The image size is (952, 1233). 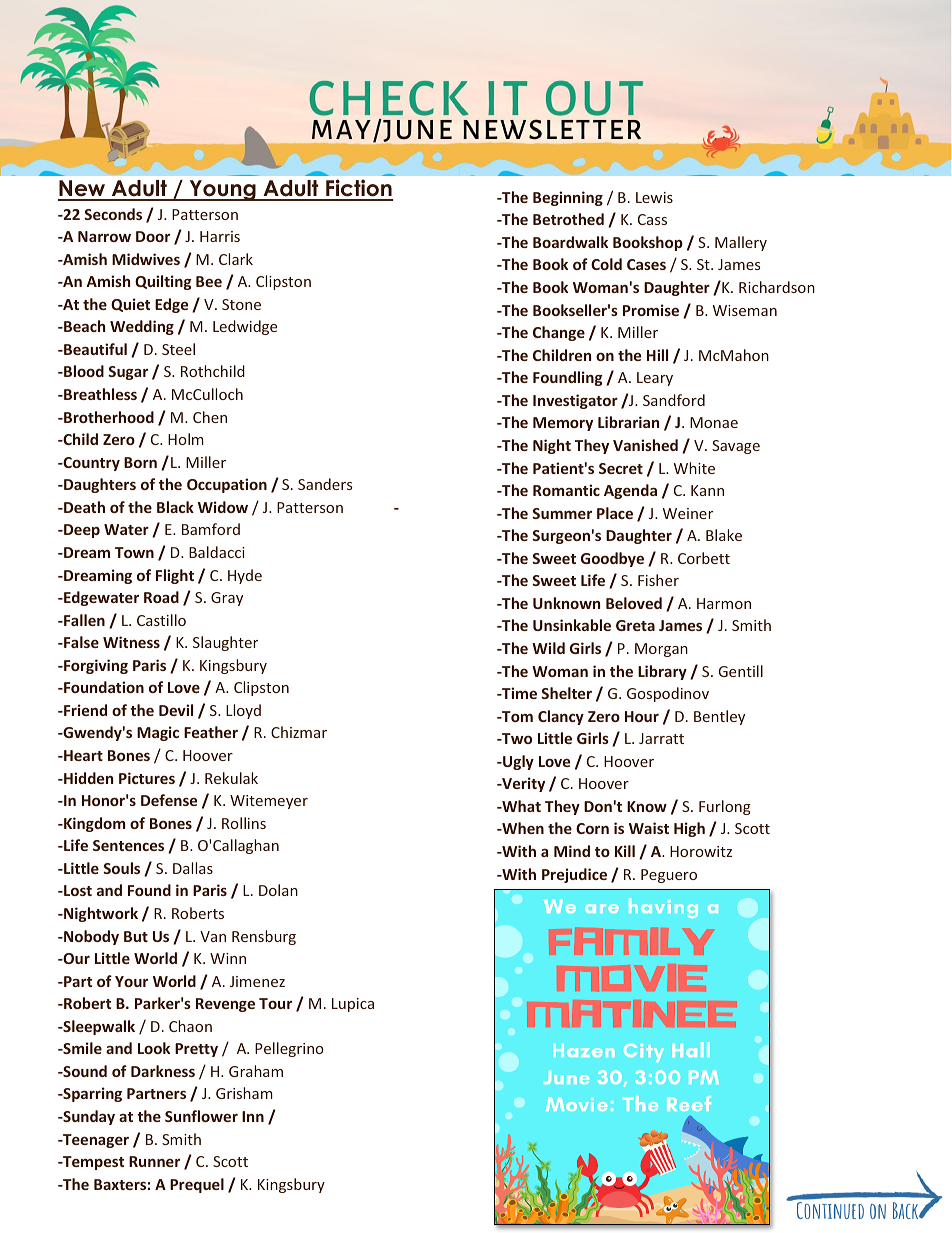 What do you see at coordinates (244, 1093) in the screenshot?
I see `Grisham` at bounding box center [244, 1093].
